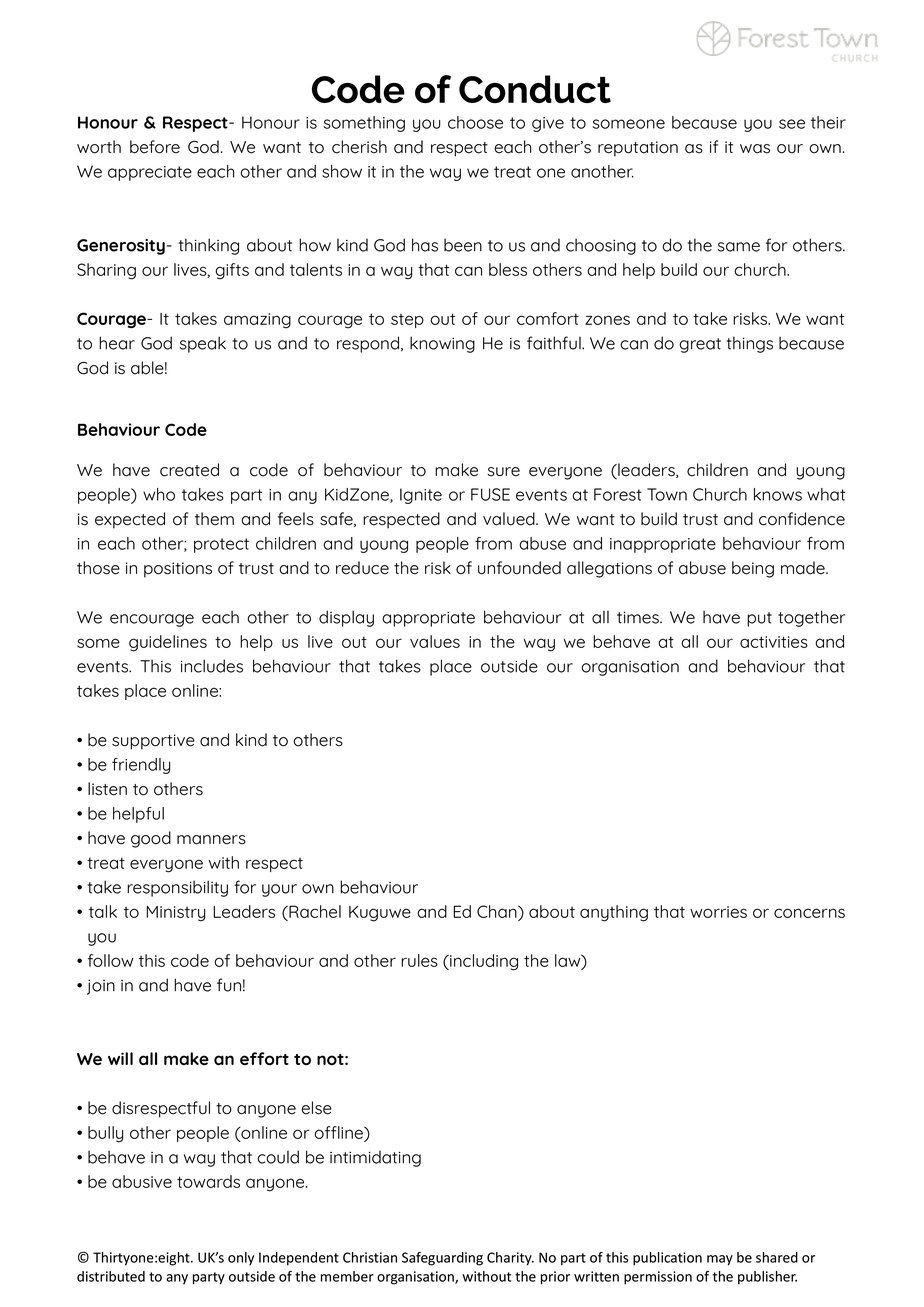 This screenshot has height=1307, width=924. What do you see at coordinates (718, 912) in the screenshot?
I see `worries` at bounding box center [718, 912].
